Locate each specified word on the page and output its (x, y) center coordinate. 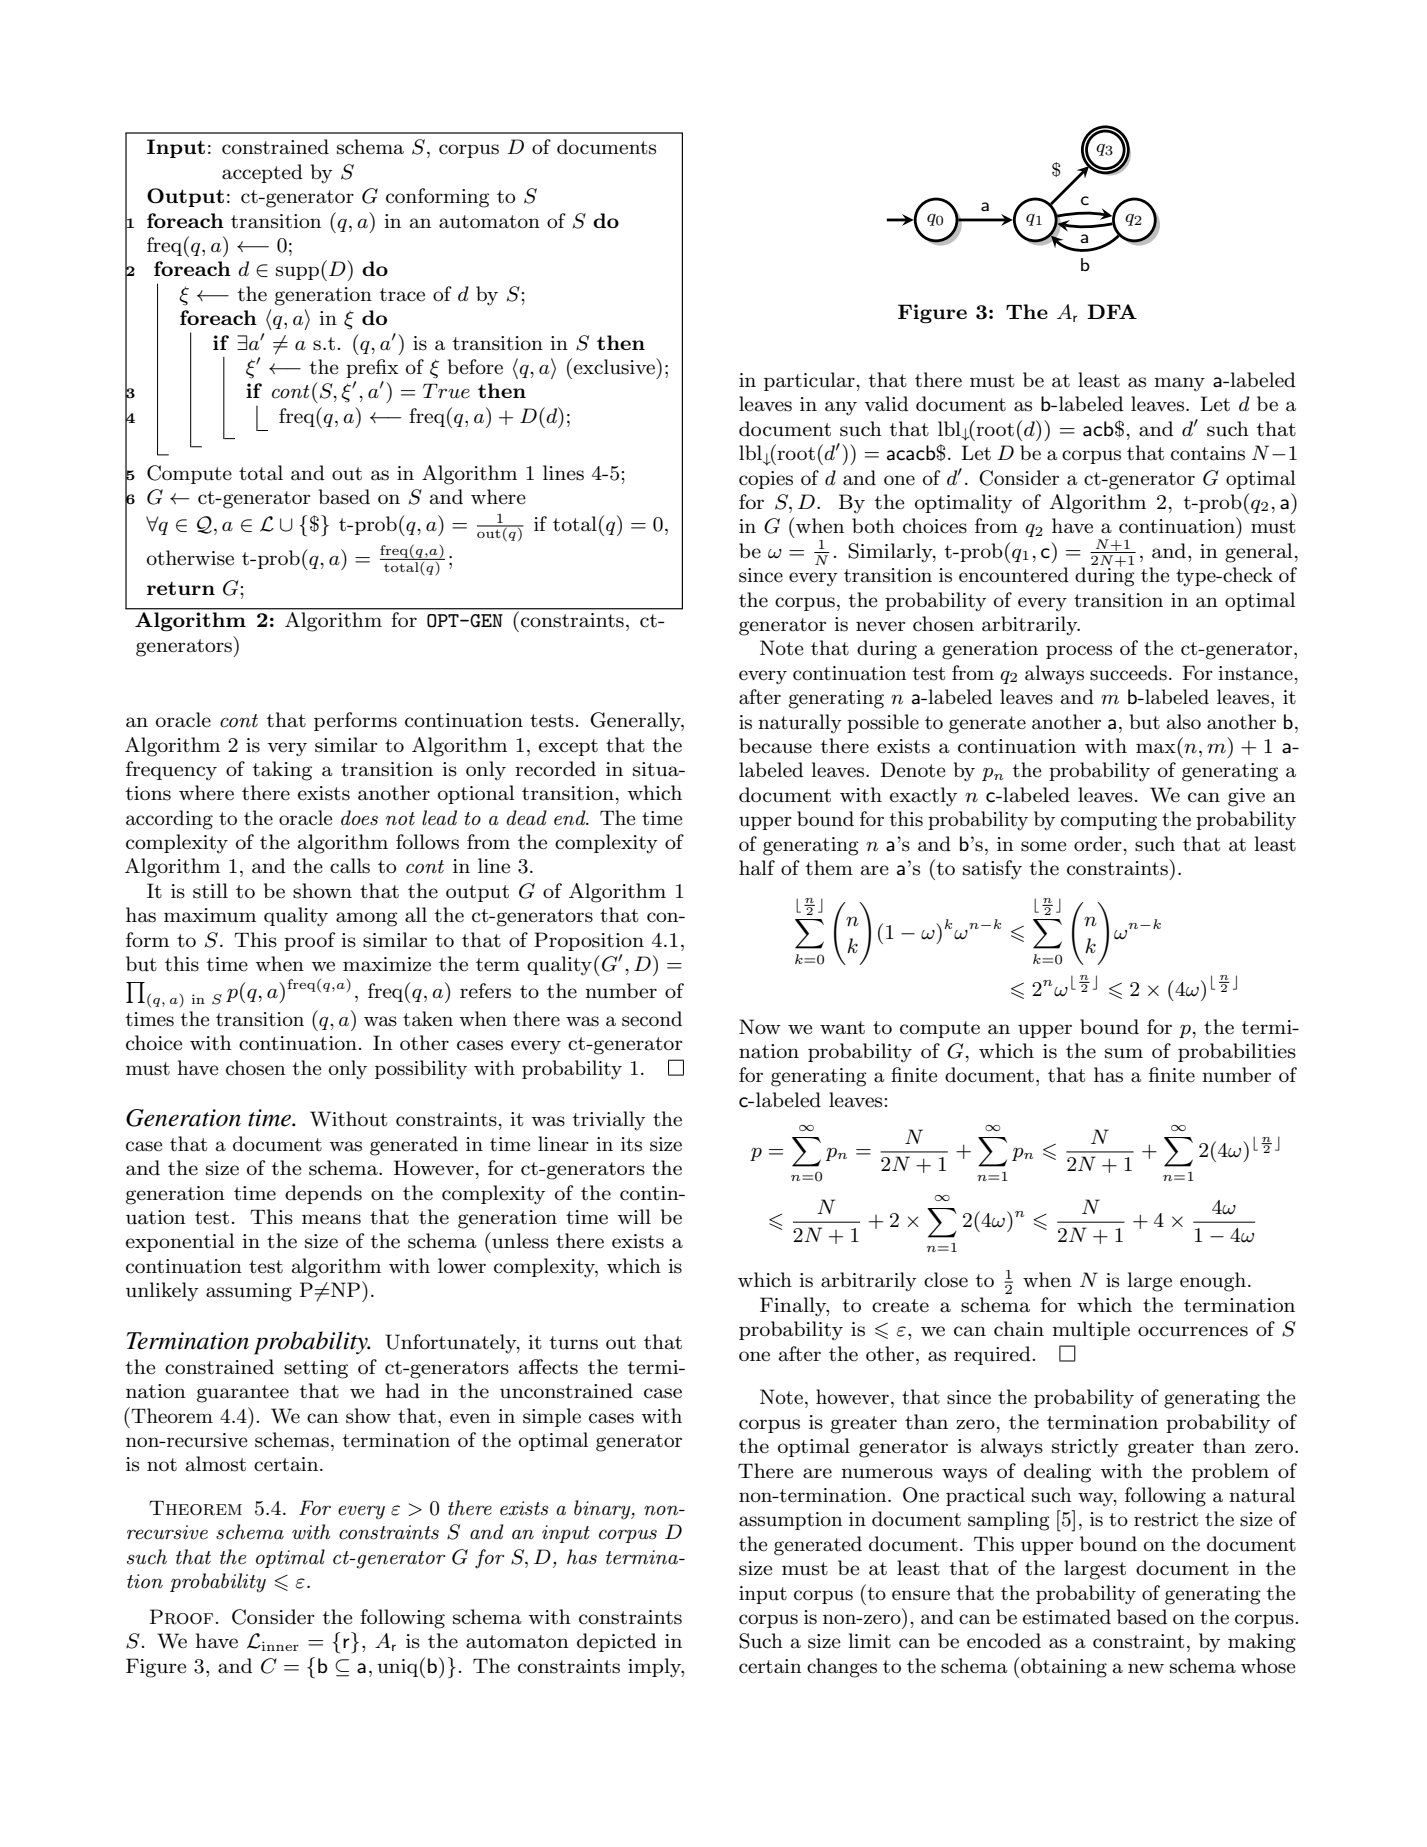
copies (766, 480)
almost (216, 1464)
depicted (616, 1642)
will (634, 1216)
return (181, 588)
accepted (262, 173)
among (366, 919)
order (1099, 844)
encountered (1014, 575)
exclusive (615, 366)
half (757, 868)
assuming (249, 1292)
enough (1213, 1282)
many (1179, 384)
